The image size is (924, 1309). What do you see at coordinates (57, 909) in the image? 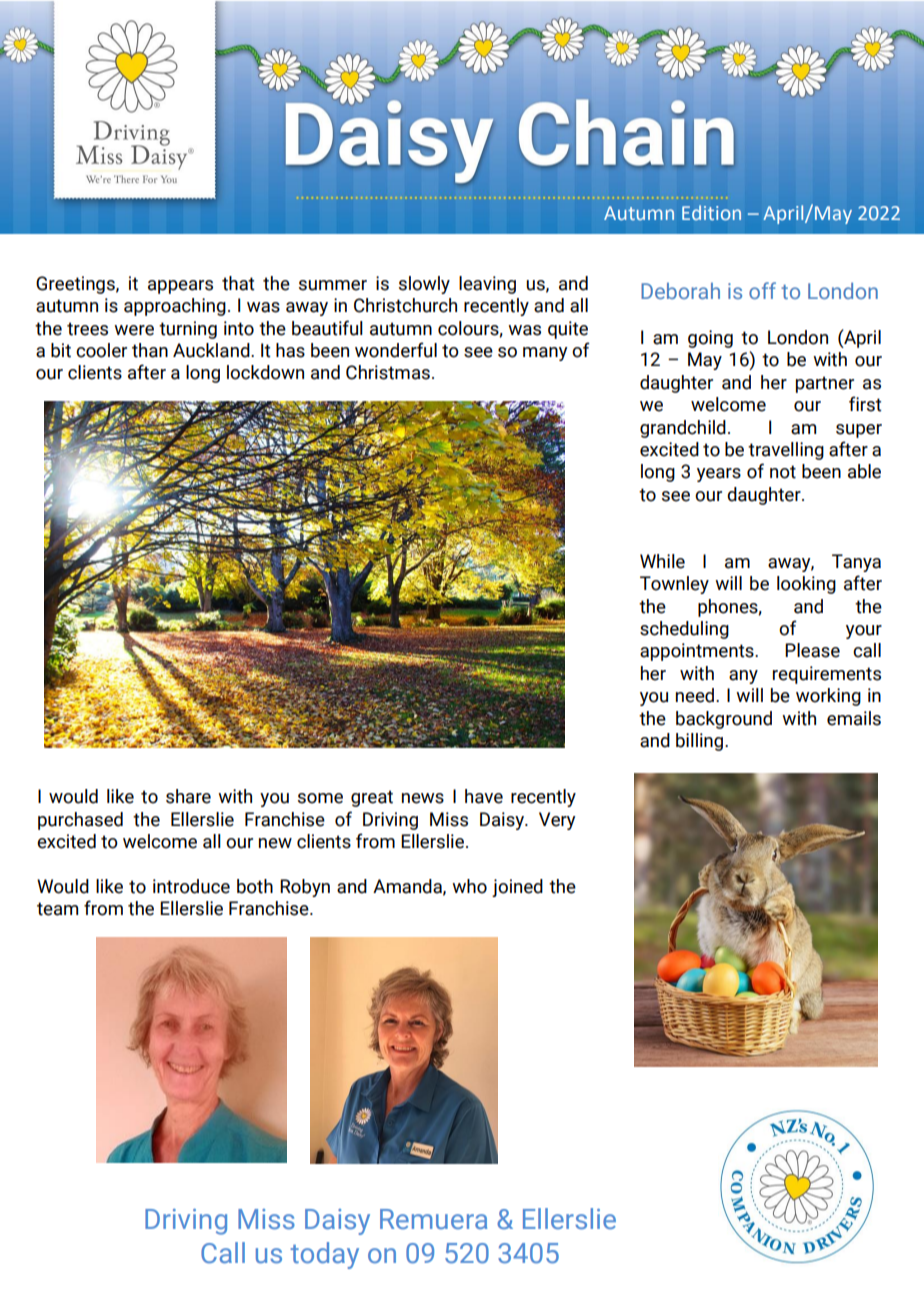
I see `team` at bounding box center [57, 909].
